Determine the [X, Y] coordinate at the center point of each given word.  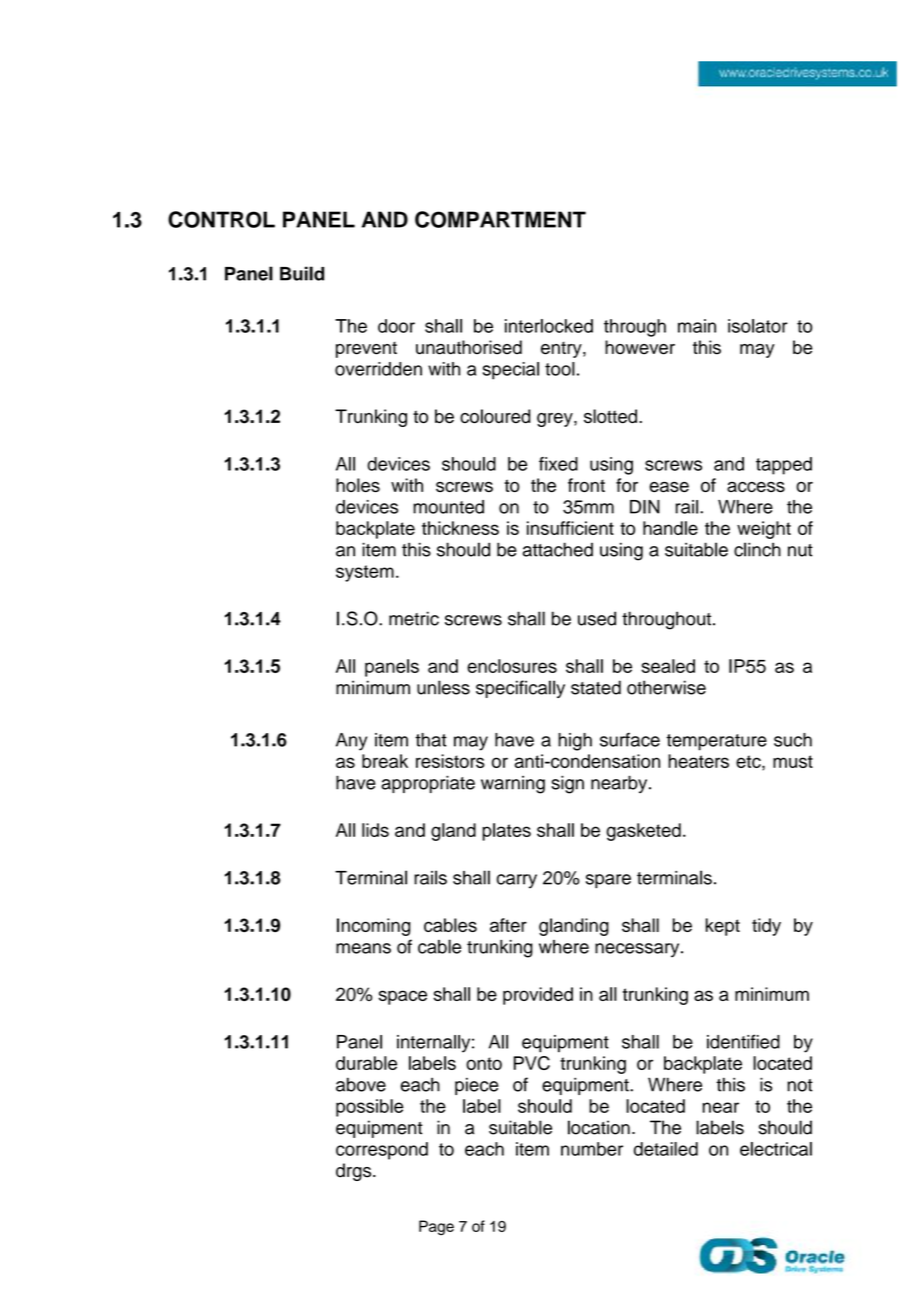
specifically [520, 689]
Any [351, 742]
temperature [716, 742]
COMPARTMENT [500, 219]
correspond [382, 1151]
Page [436, 1228]
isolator [758, 326]
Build [302, 273]
